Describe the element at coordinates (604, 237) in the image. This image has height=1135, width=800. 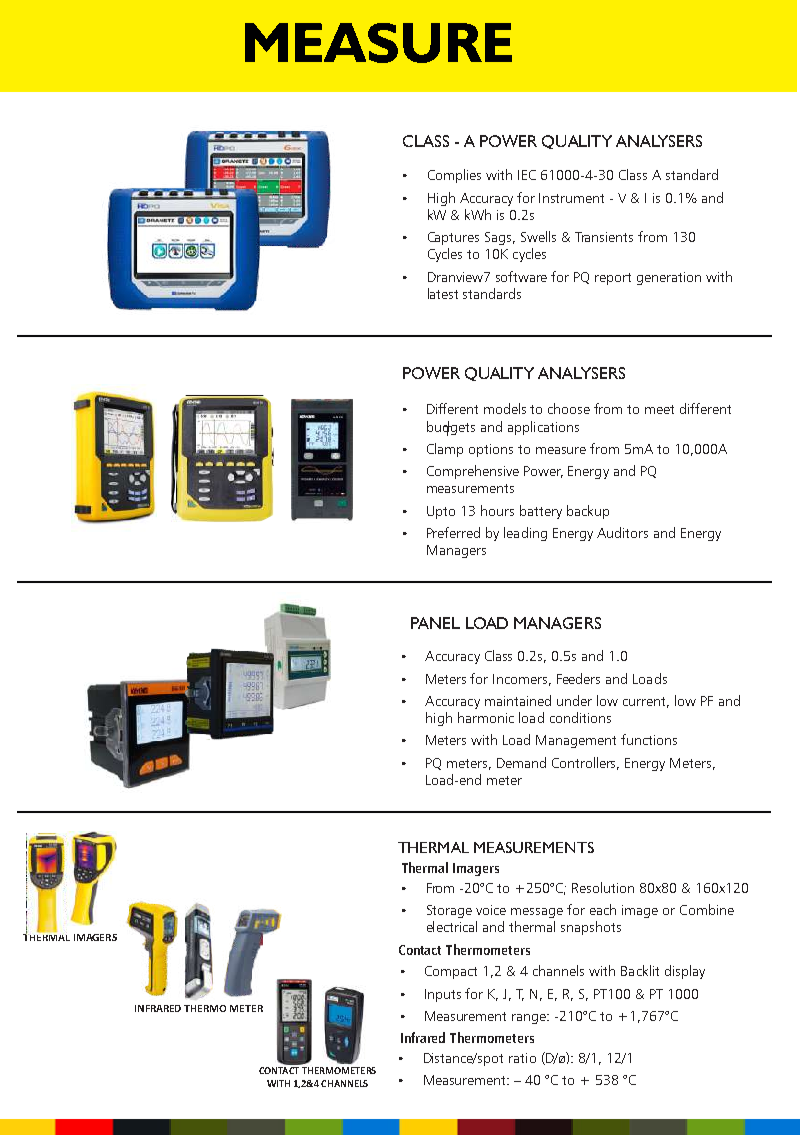
I see `Transients` at that location.
